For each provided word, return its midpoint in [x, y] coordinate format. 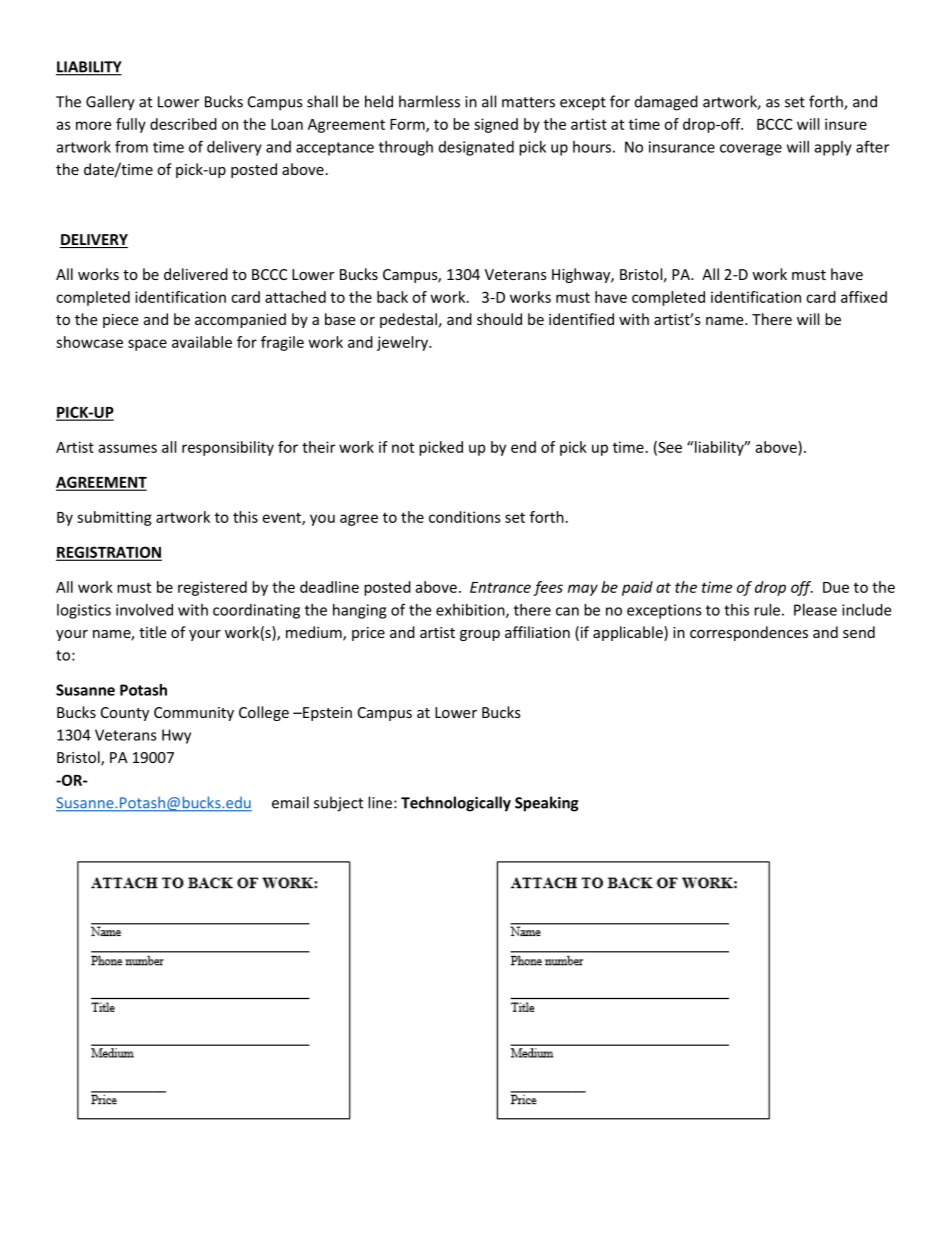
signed [496, 125]
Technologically [456, 804]
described [183, 124]
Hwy [176, 736]
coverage [751, 150]
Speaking [546, 804]
